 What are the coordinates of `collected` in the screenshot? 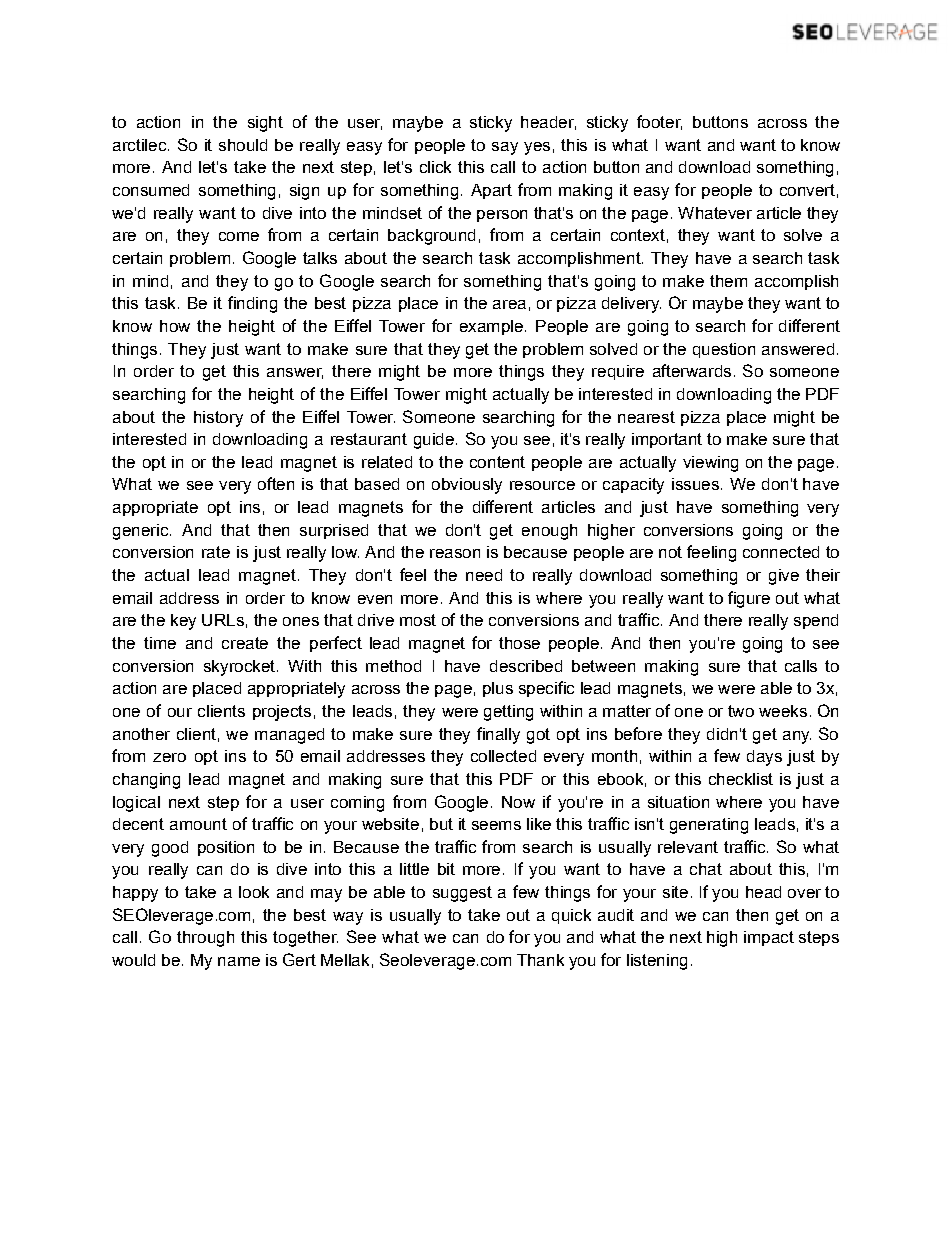 It's located at (503, 756).
